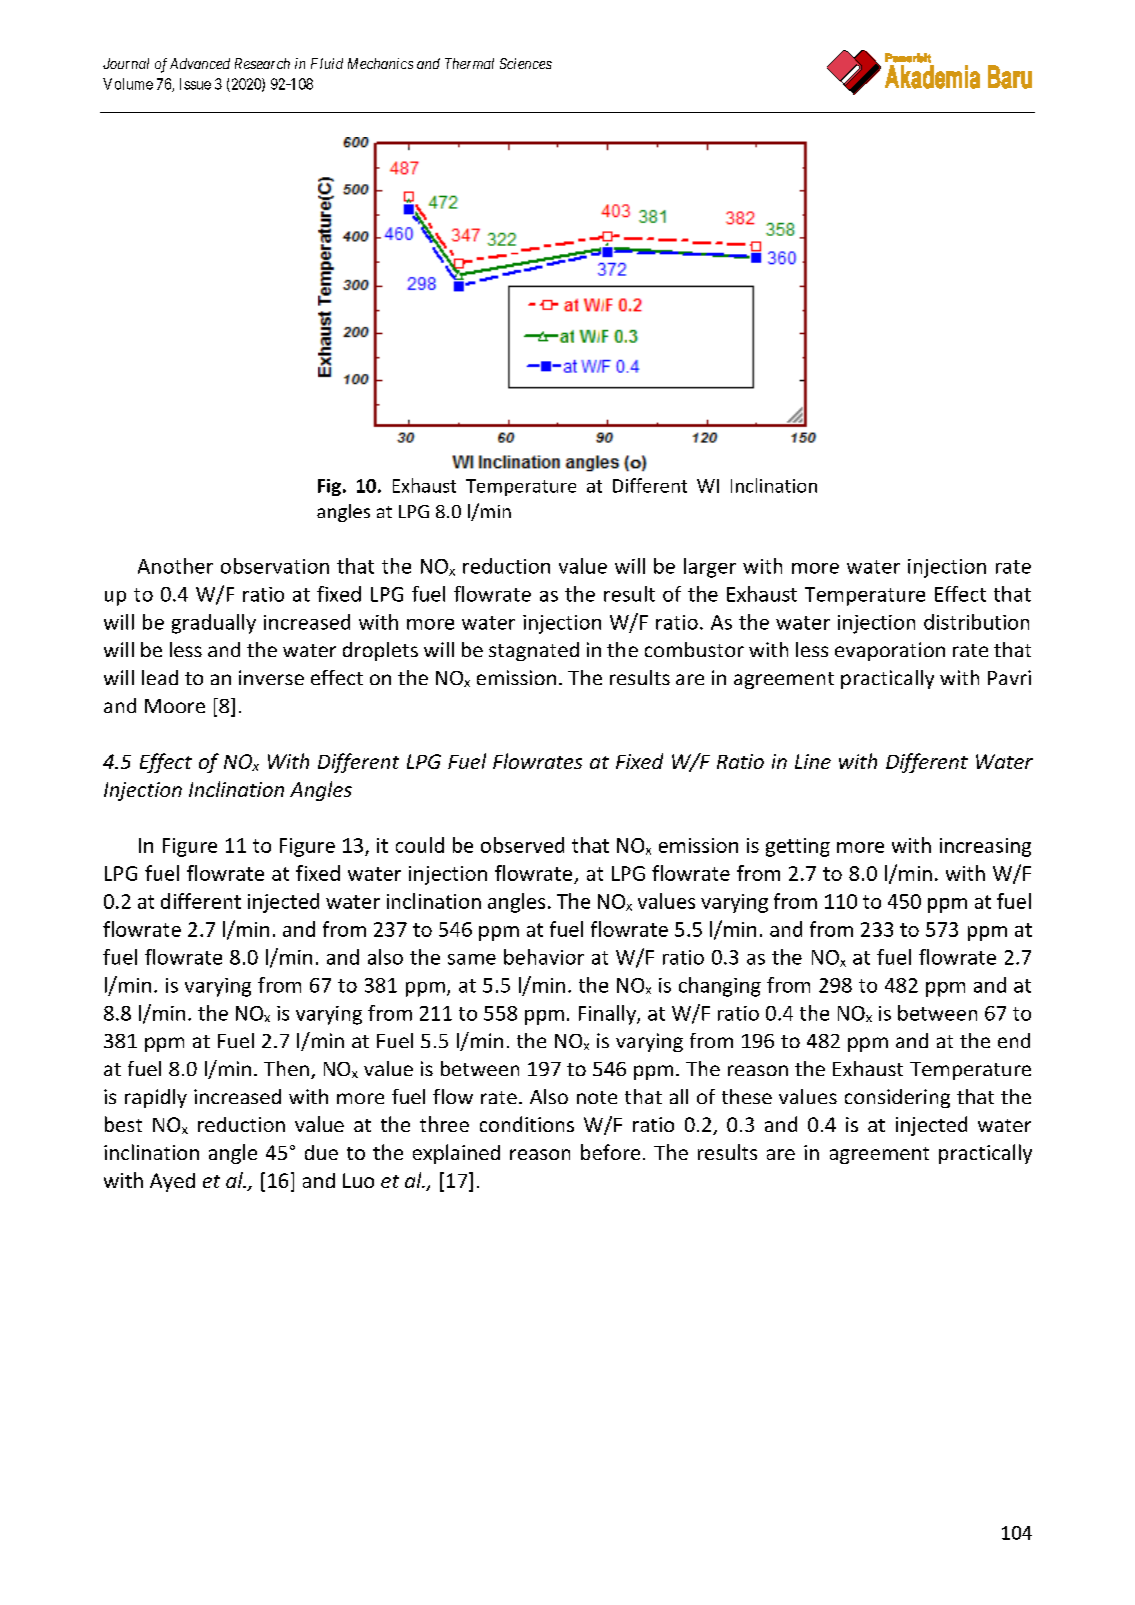 The width and height of the page is (1135, 1605). What do you see at coordinates (522, 845) in the page?
I see `observed` at bounding box center [522, 845].
